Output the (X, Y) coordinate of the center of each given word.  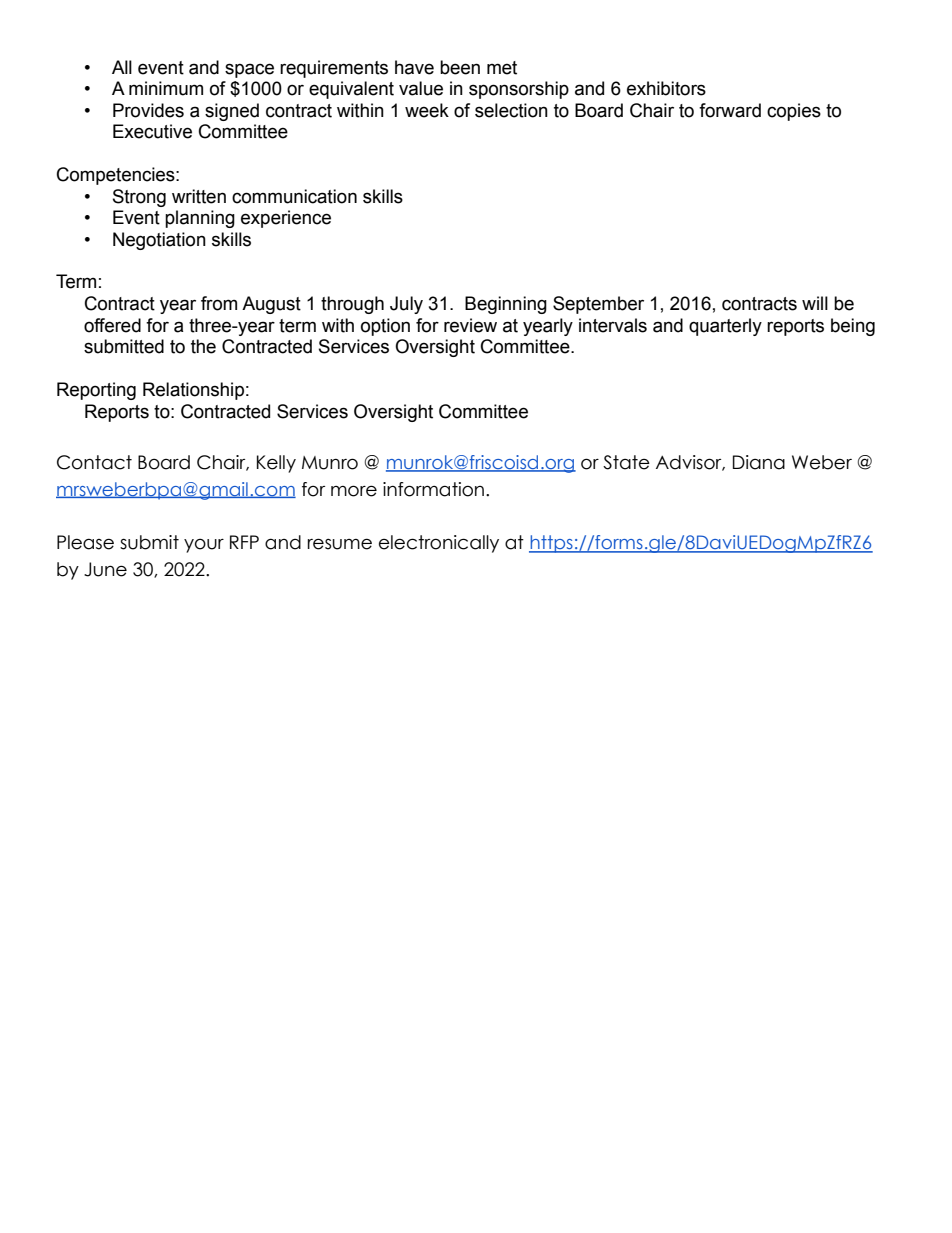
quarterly (725, 327)
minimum (166, 88)
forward (730, 110)
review (470, 325)
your (204, 545)
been (460, 67)
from (219, 303)
